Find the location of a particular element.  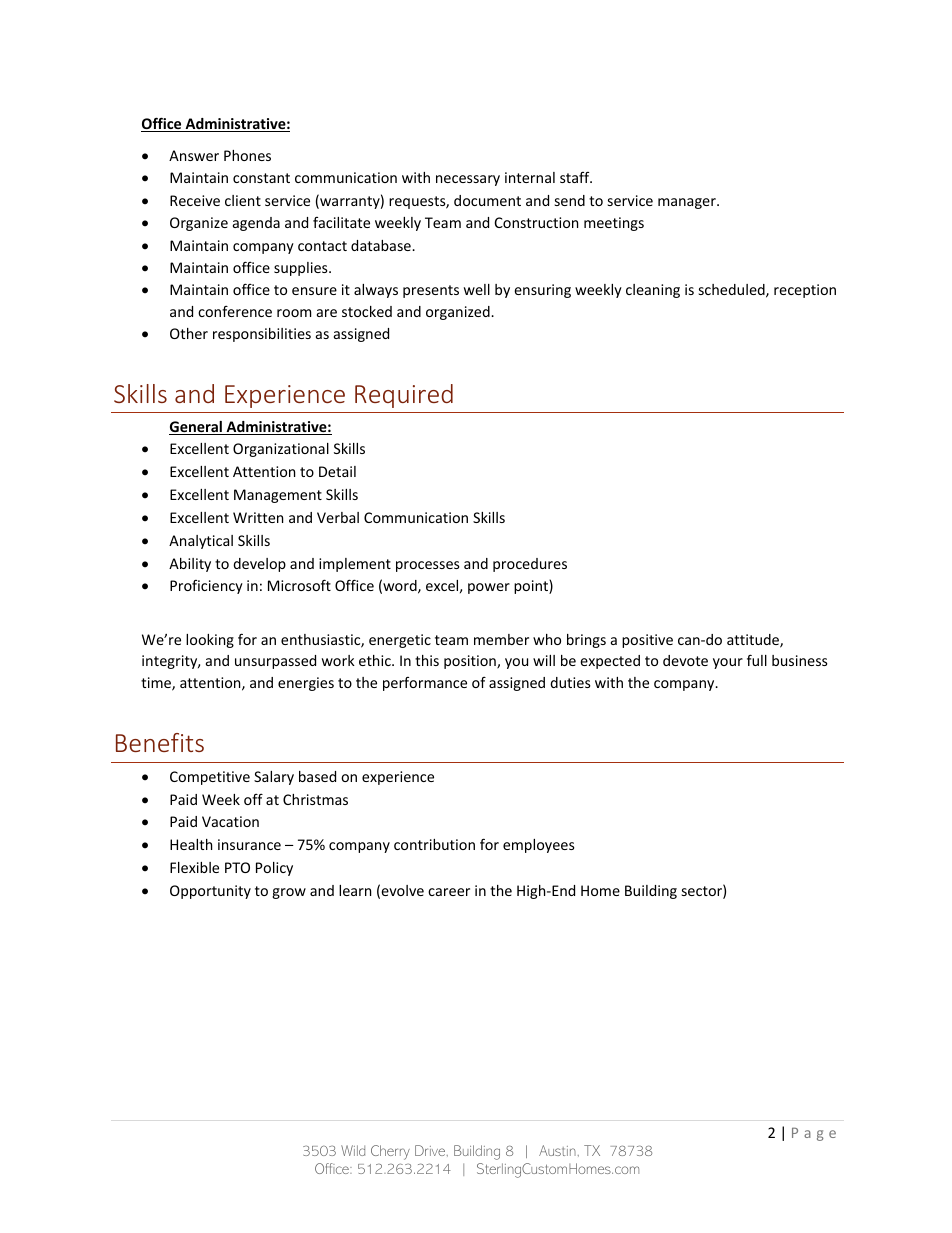

Required is located at coordinates (404, 396).
